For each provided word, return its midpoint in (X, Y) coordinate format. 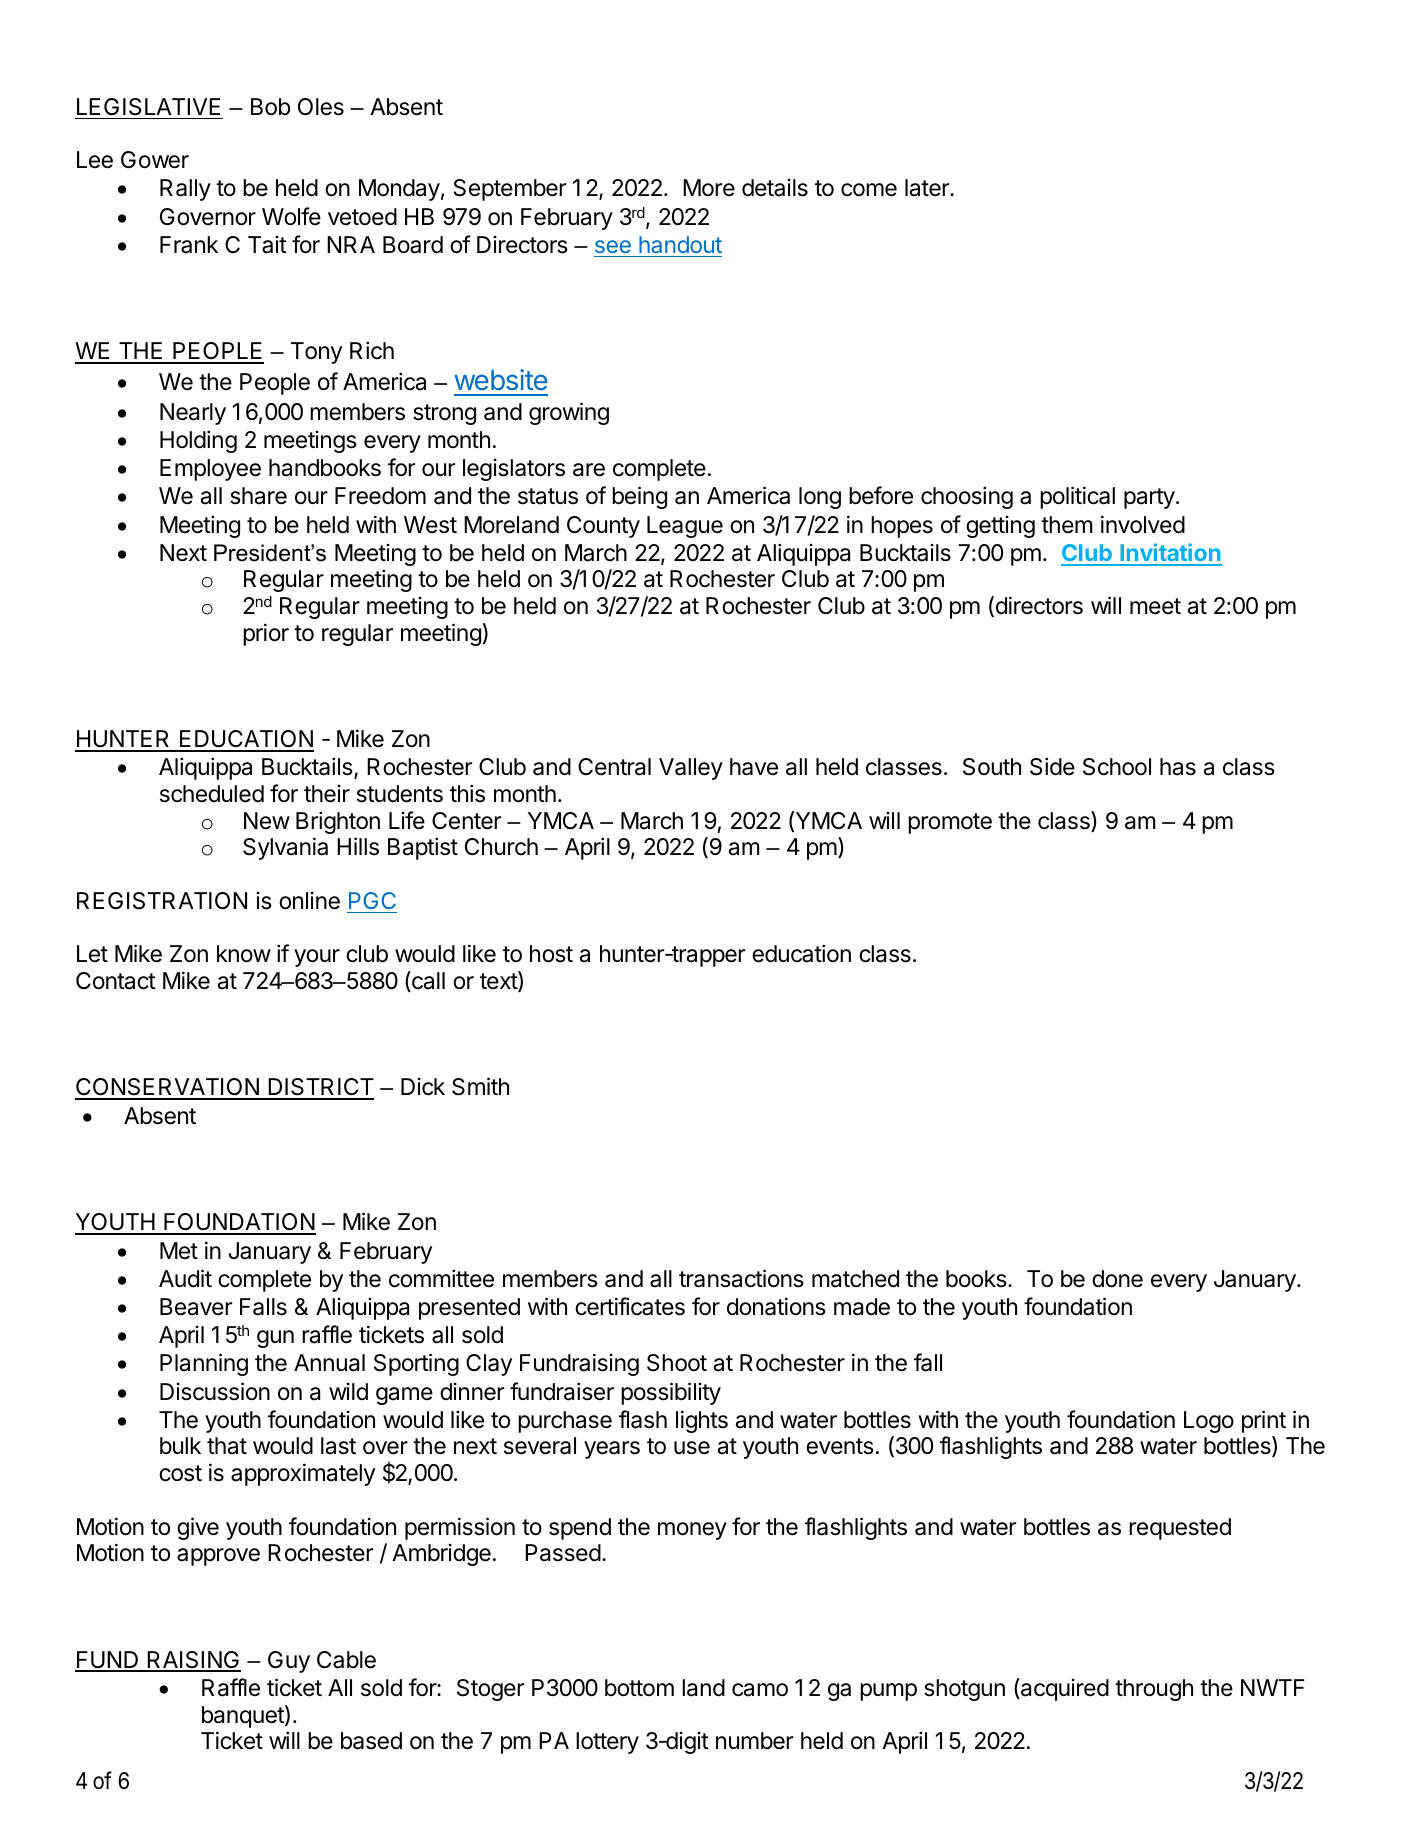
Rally (185, 190)
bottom (639, 1688)
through (1154, 1690)
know (244, 954)
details (775, 188)
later (928, 188)
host (551, 954)
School (1117, 767)
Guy (289, 1662)
